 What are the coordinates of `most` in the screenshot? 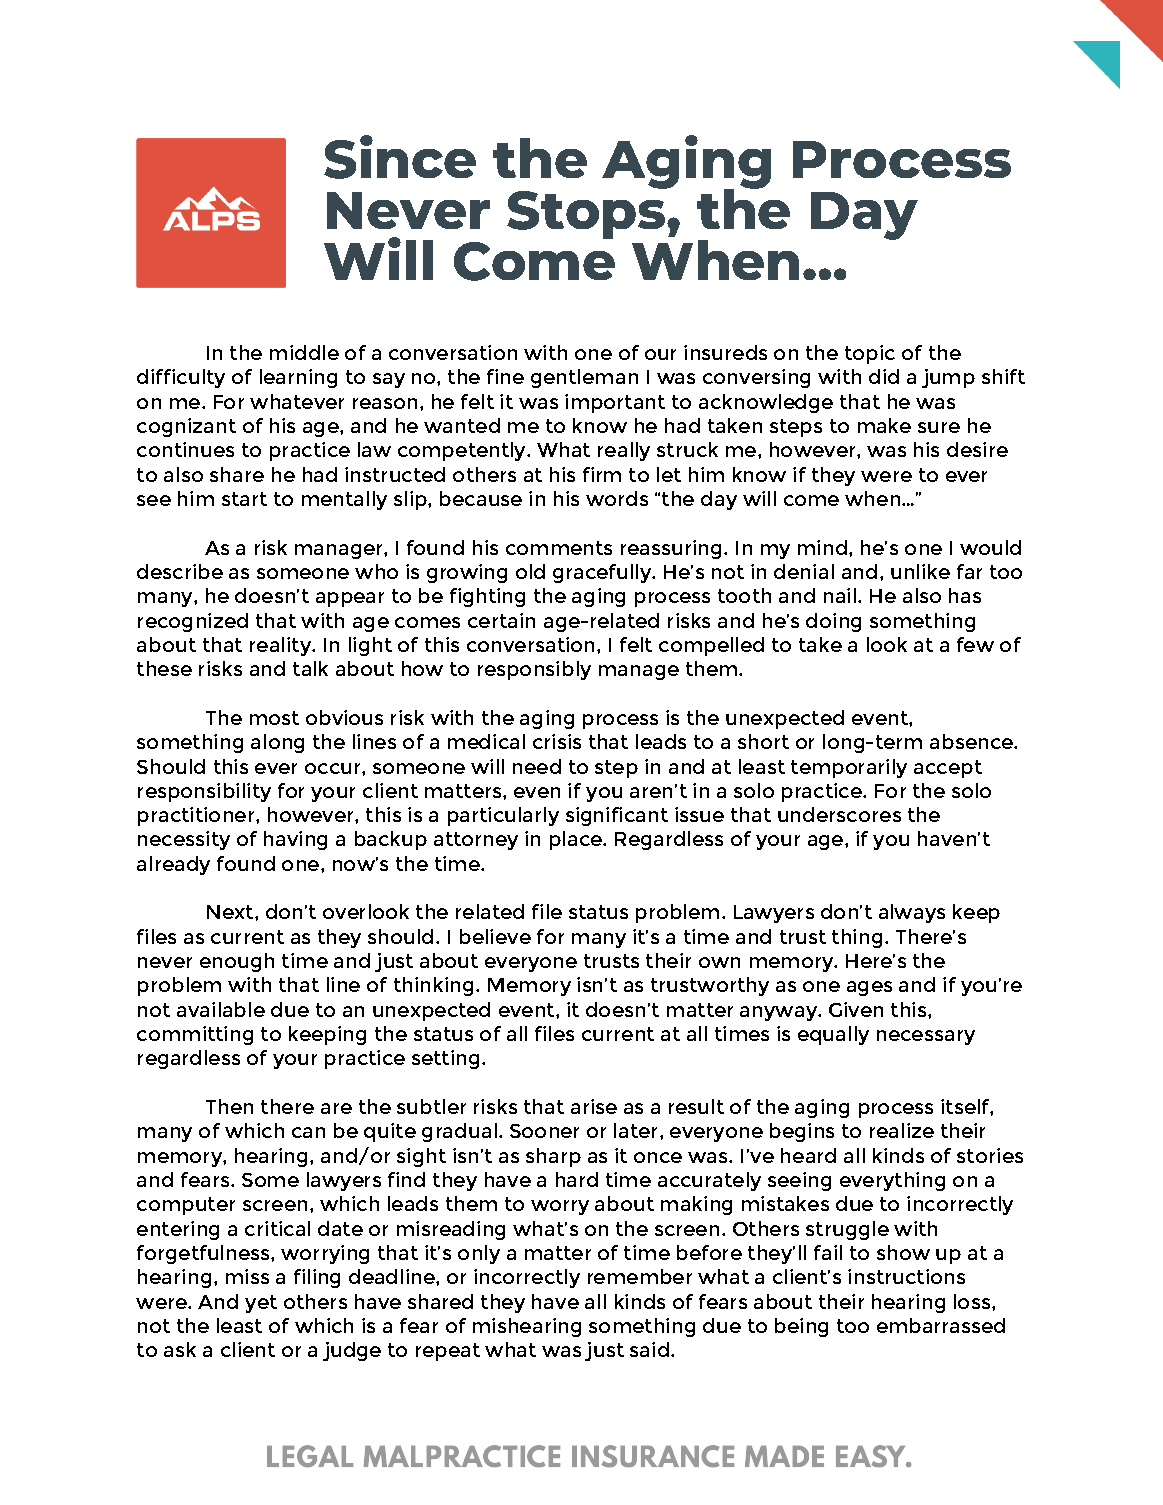 It's located at (274, 718).
